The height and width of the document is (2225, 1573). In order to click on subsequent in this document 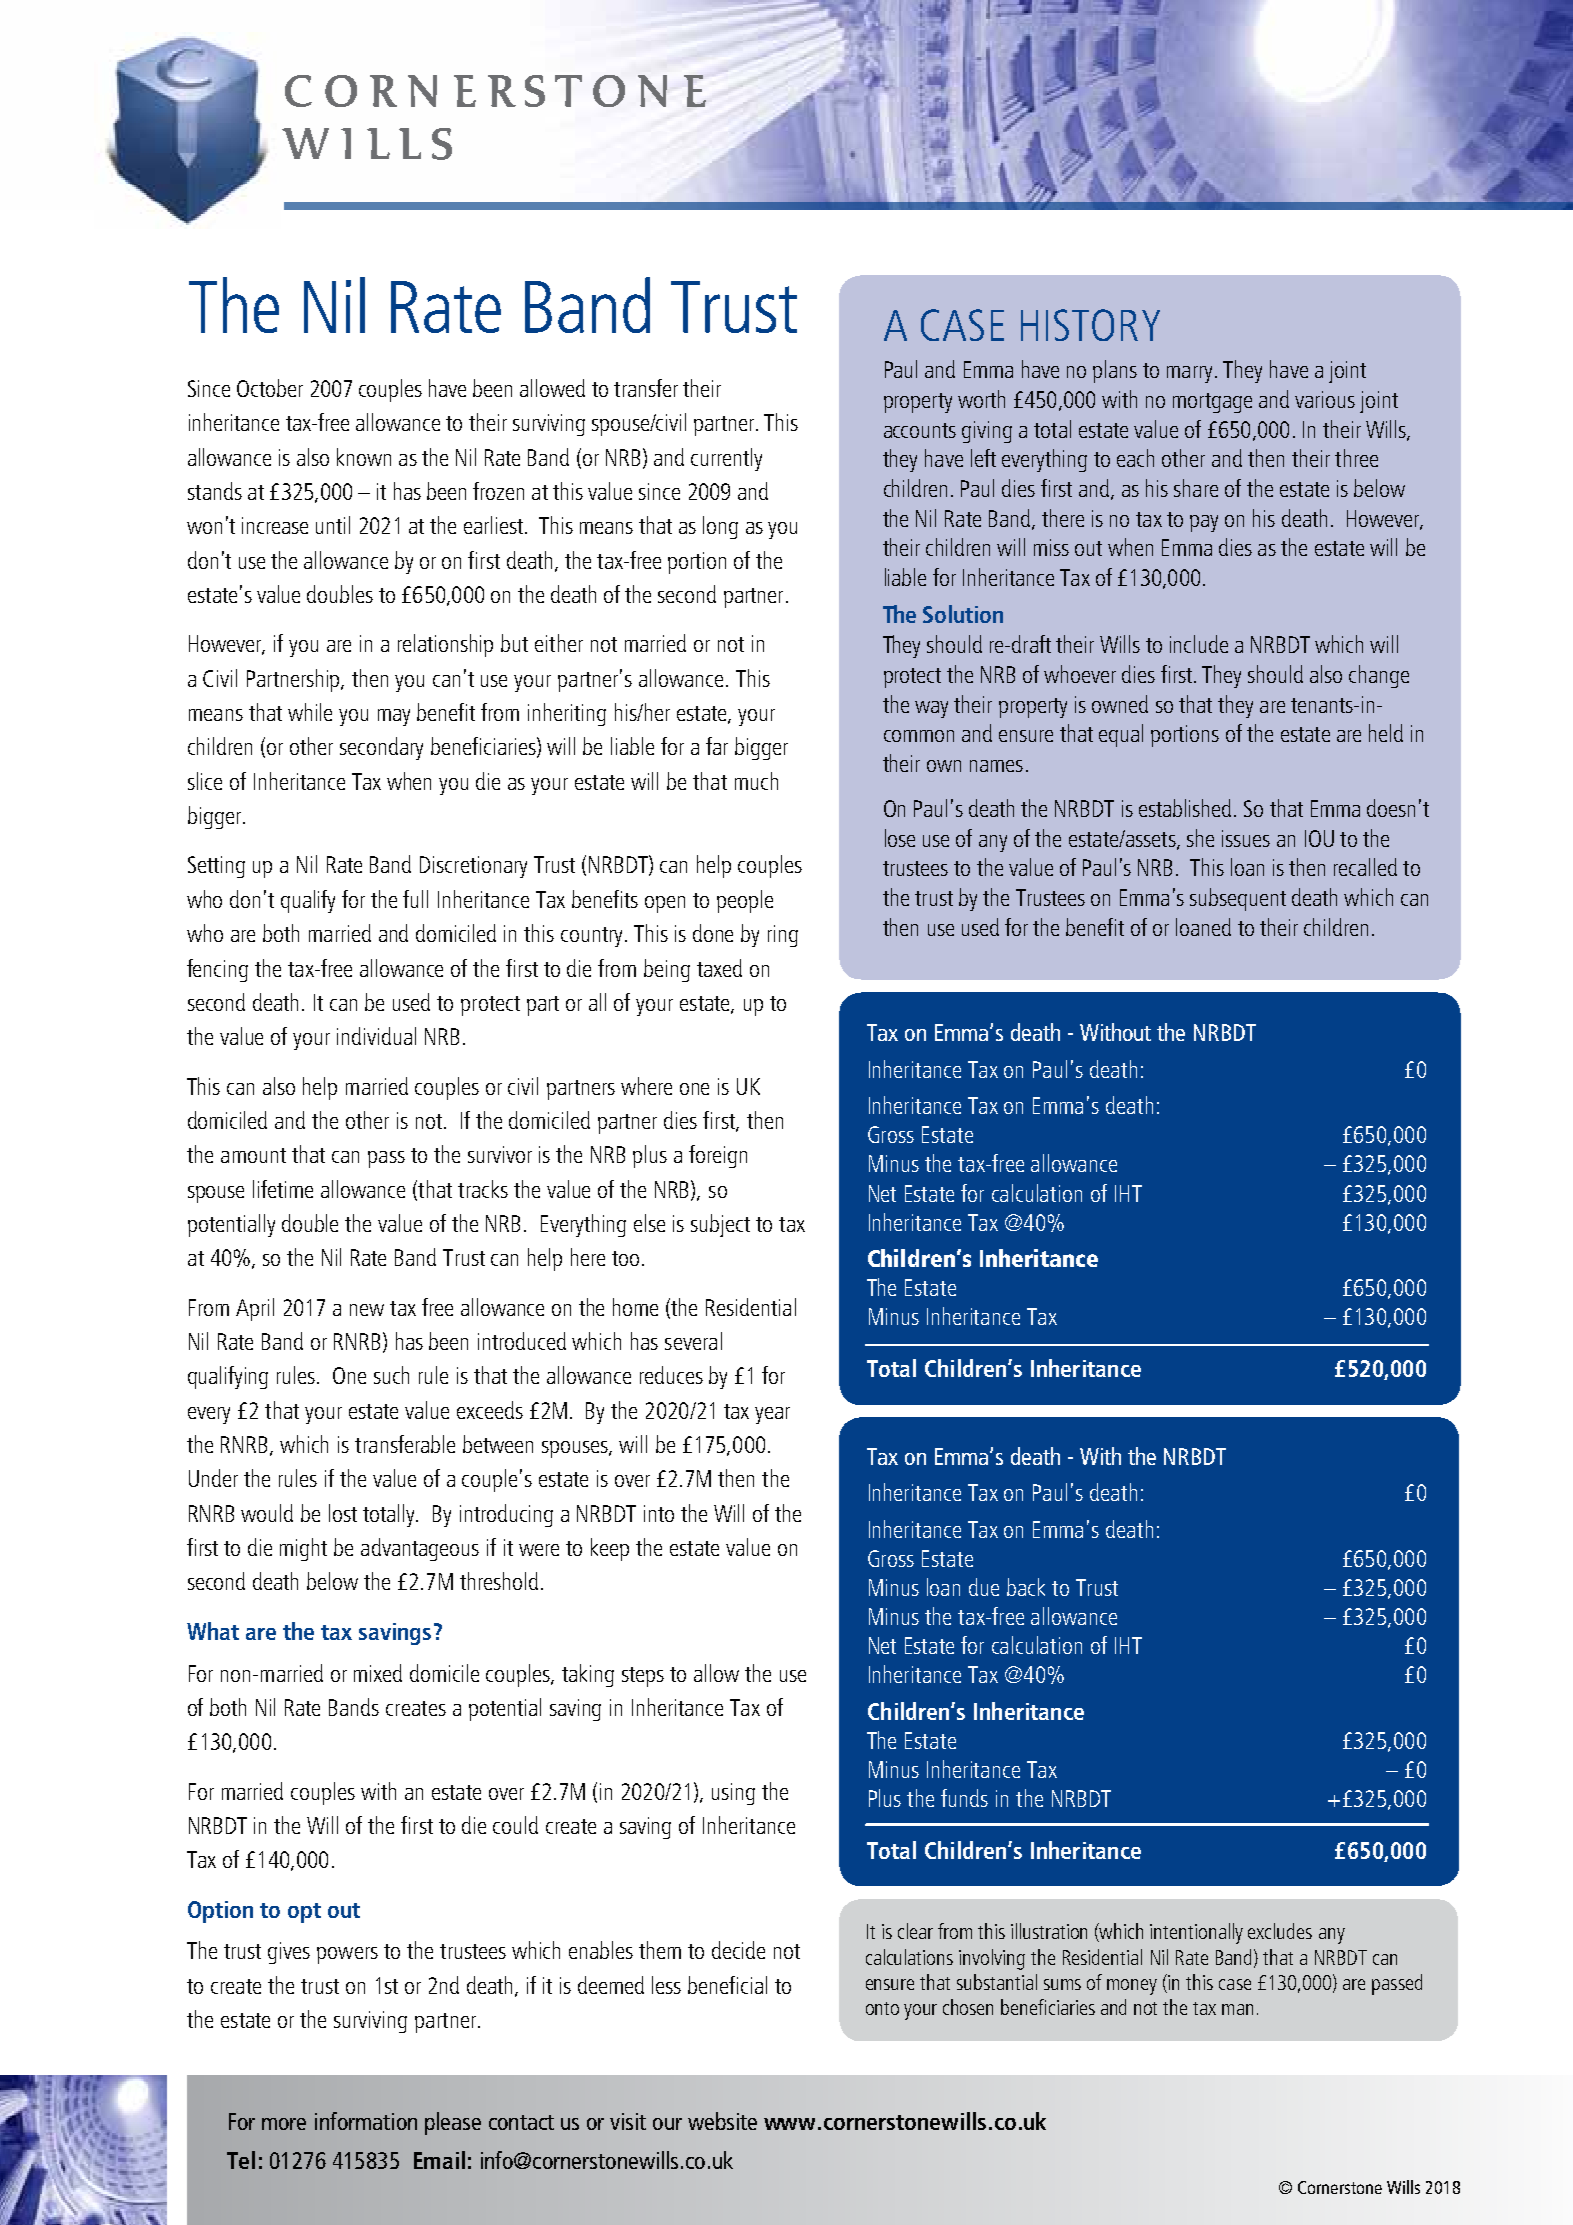, I will do `click(1238, 899)`.
